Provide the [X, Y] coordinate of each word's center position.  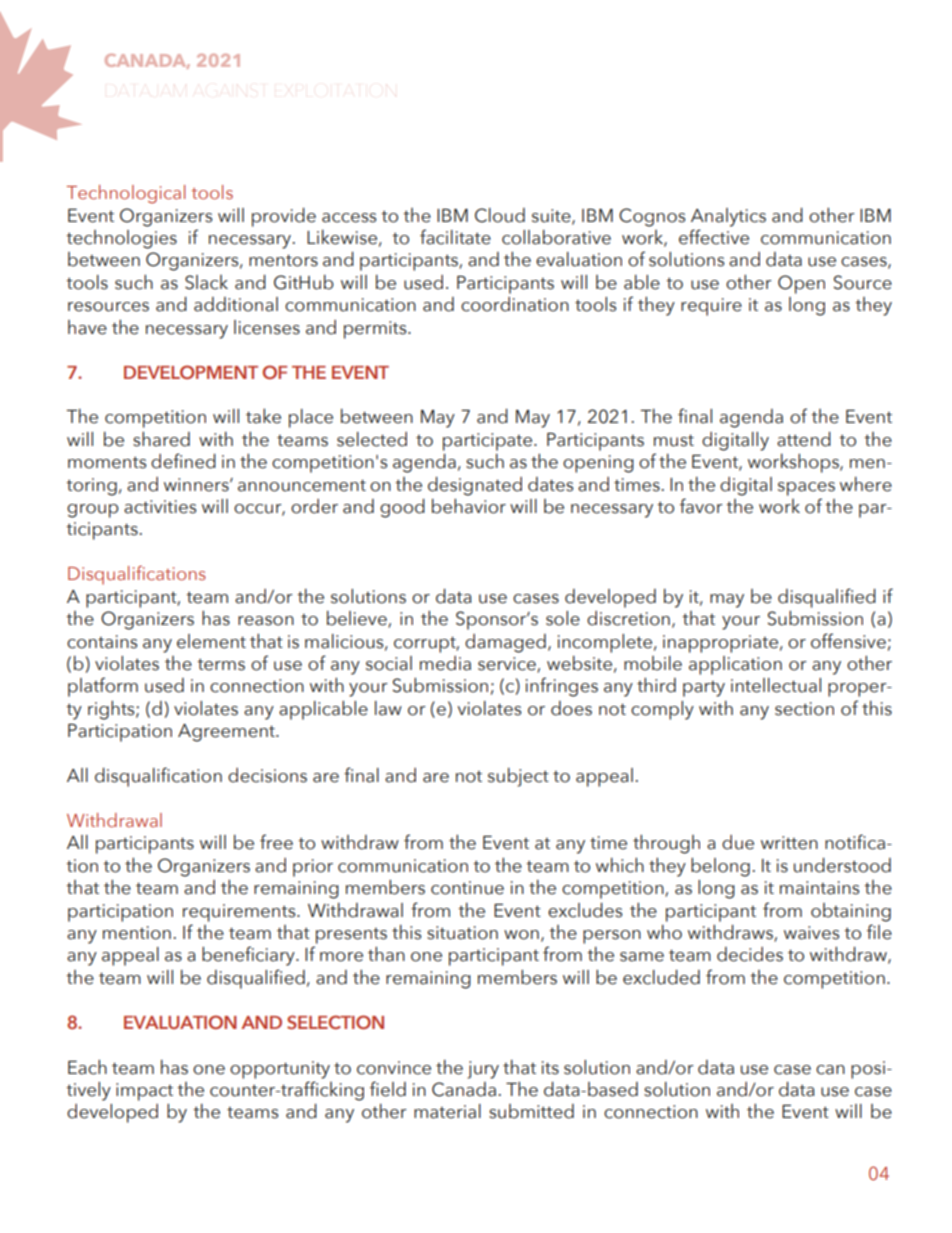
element [211, 641]
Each [87, 1067]
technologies [121, 239]
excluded [661, 977]
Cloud [500, 215]
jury [483, 1070]
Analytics [728, 217]
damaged [505, 643]
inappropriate [720, 644]
